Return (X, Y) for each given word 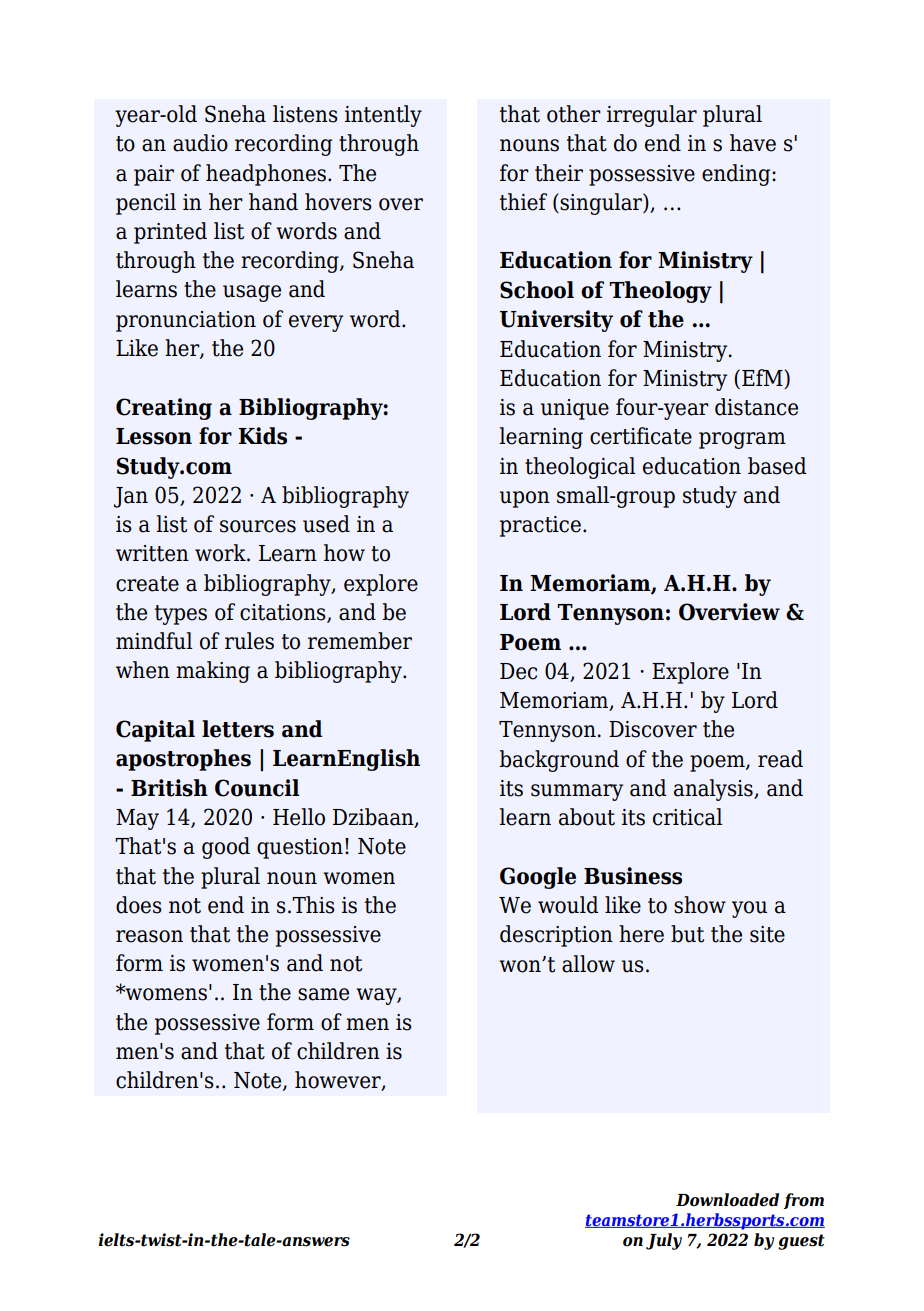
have (753, 143)
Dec (518, 671)
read (780, 759)
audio (200, 143)
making (213, 672)
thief (523, 202)
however (339, 1081)
